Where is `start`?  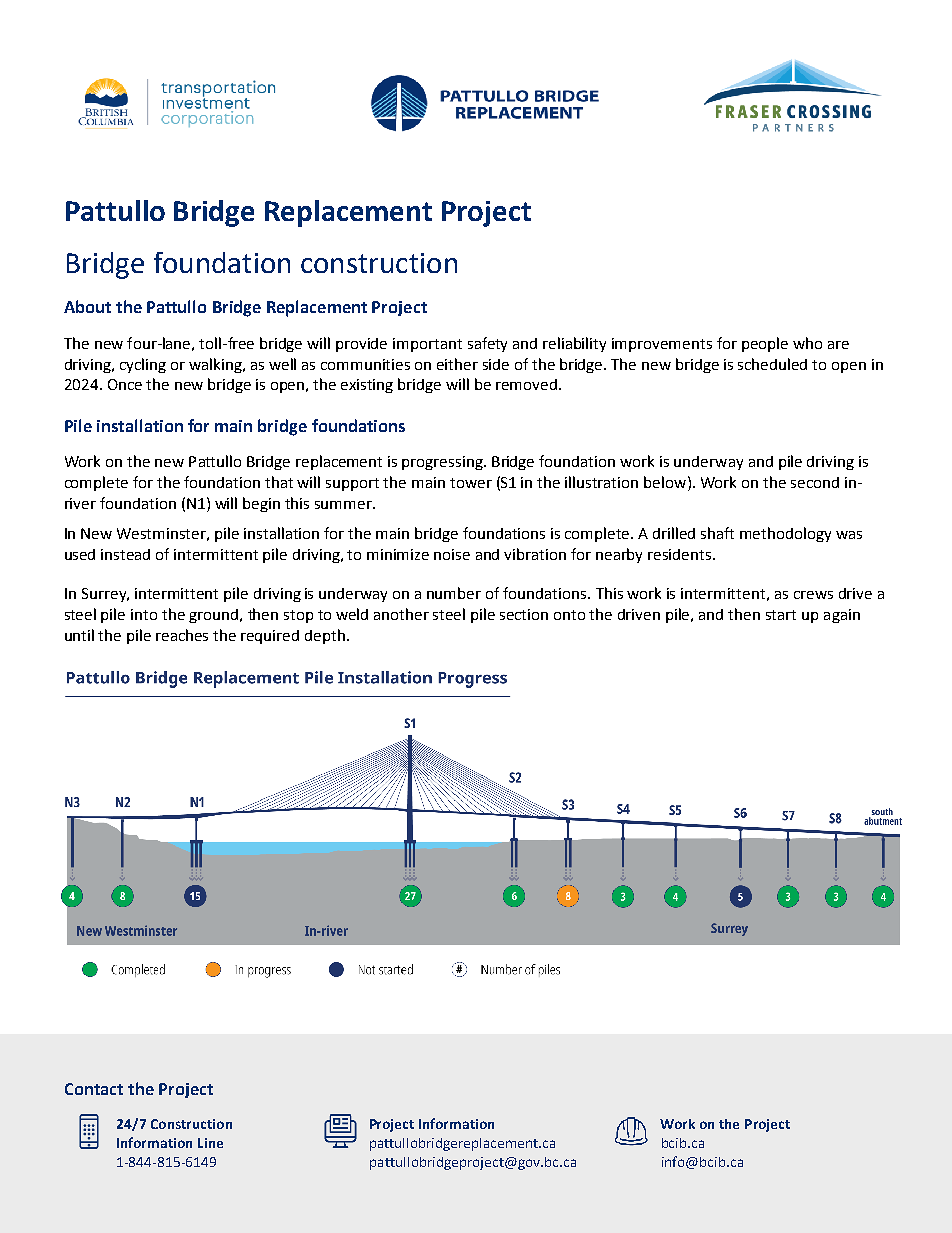 start is located at coordinates (781, 615).
